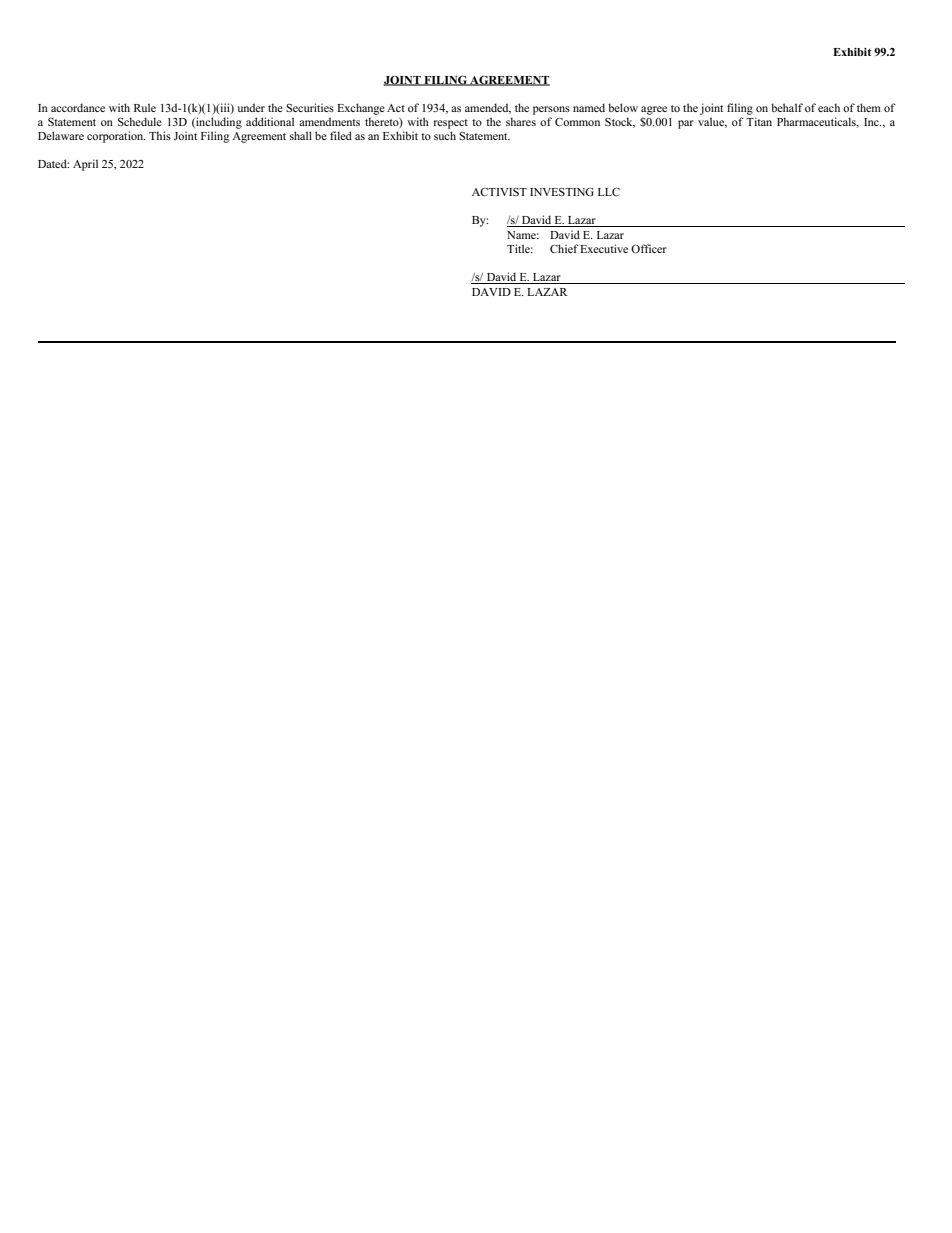 The height and width of the image is (1233, 952). I want to click on LLC, so click(609, 191).
